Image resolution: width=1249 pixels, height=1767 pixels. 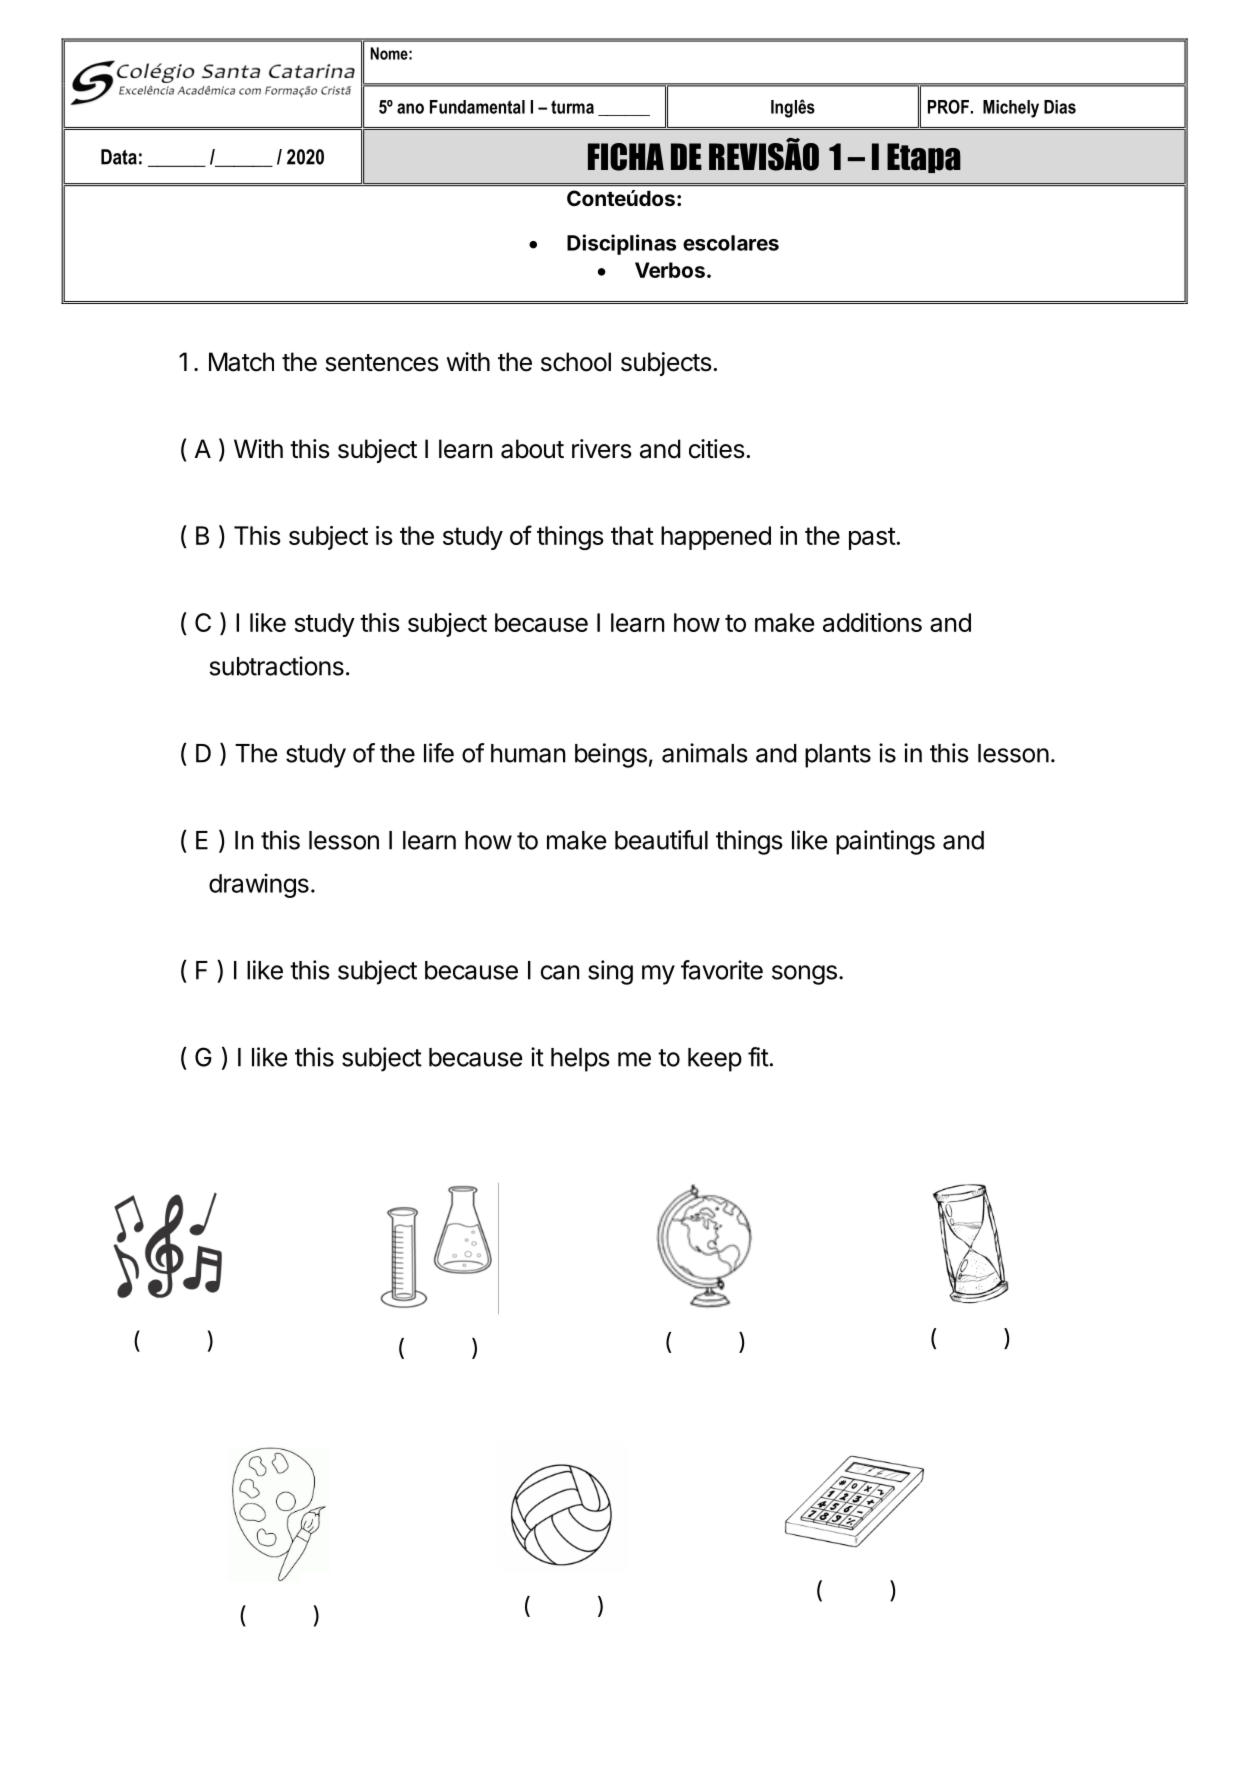 I want to click on life, so click(x=439, y=753).
